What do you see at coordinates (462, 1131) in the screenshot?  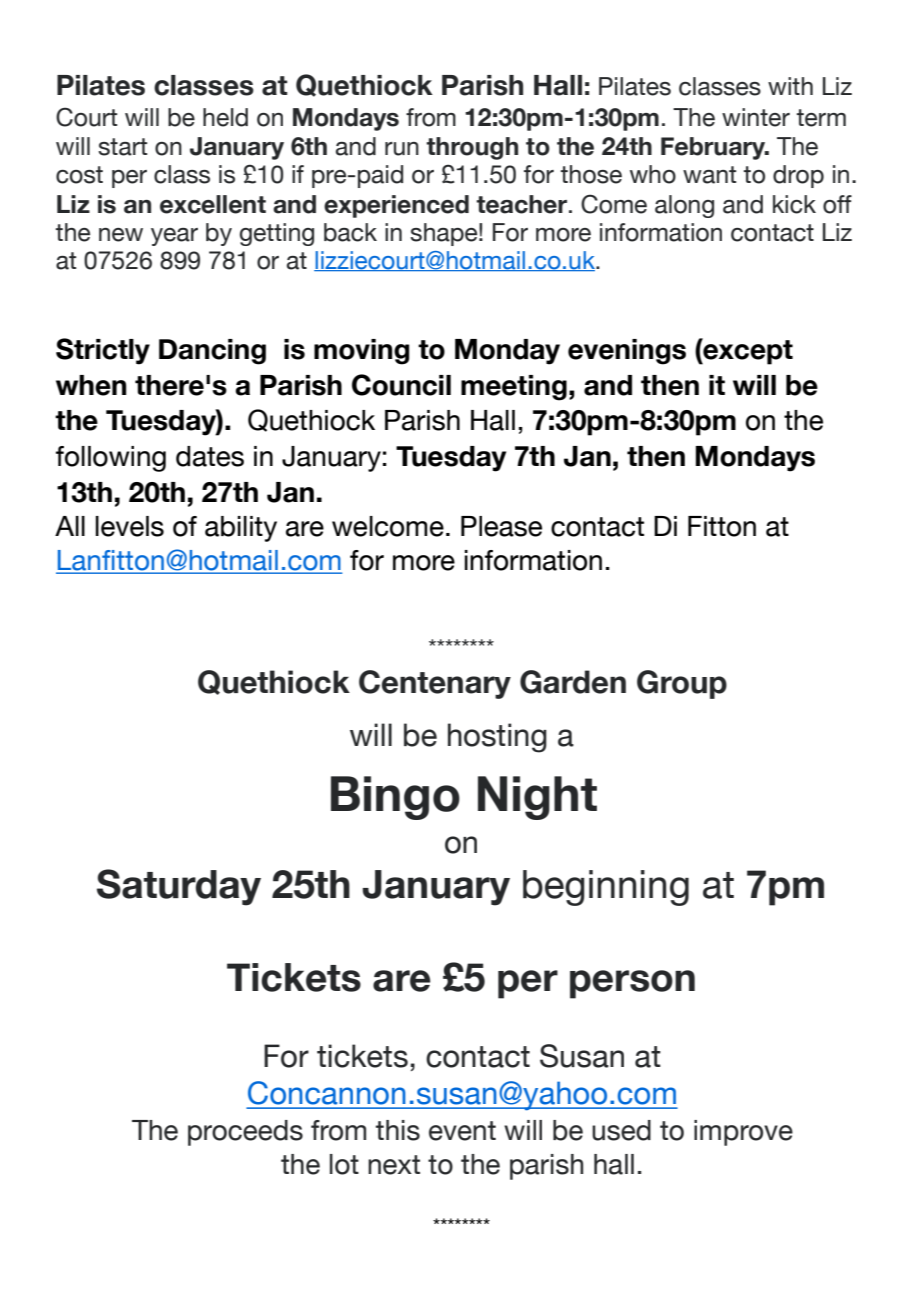 I see `event` at bounding box center [462, 1131].
